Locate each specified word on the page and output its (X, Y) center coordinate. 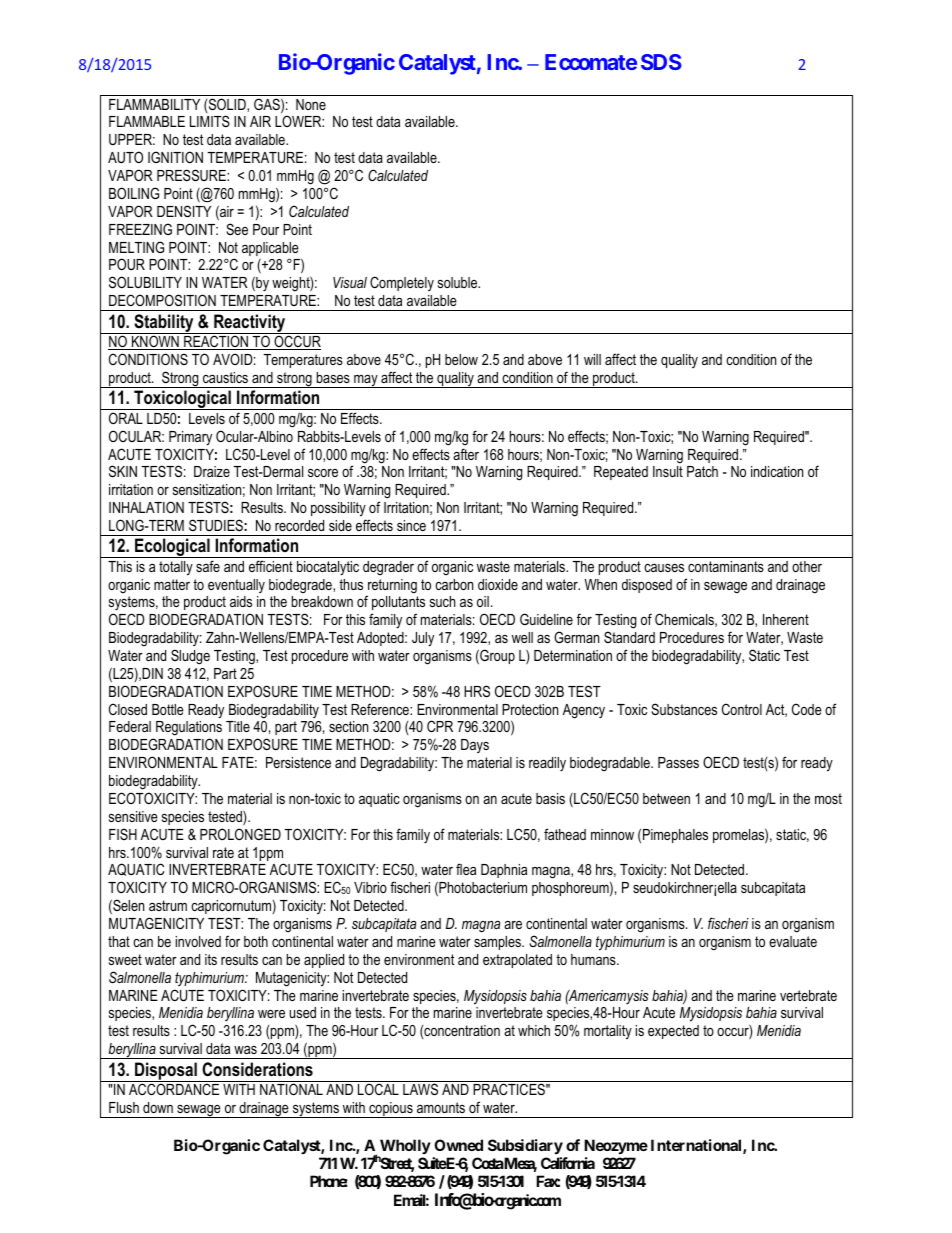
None (311, 104)
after (466, 454)
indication (777, 471)
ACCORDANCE (174, 1089)
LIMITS (210, 121)
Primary (190, 438)
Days (475, 746)
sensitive (133, 816)
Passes (678, 762)
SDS (661, 62)
